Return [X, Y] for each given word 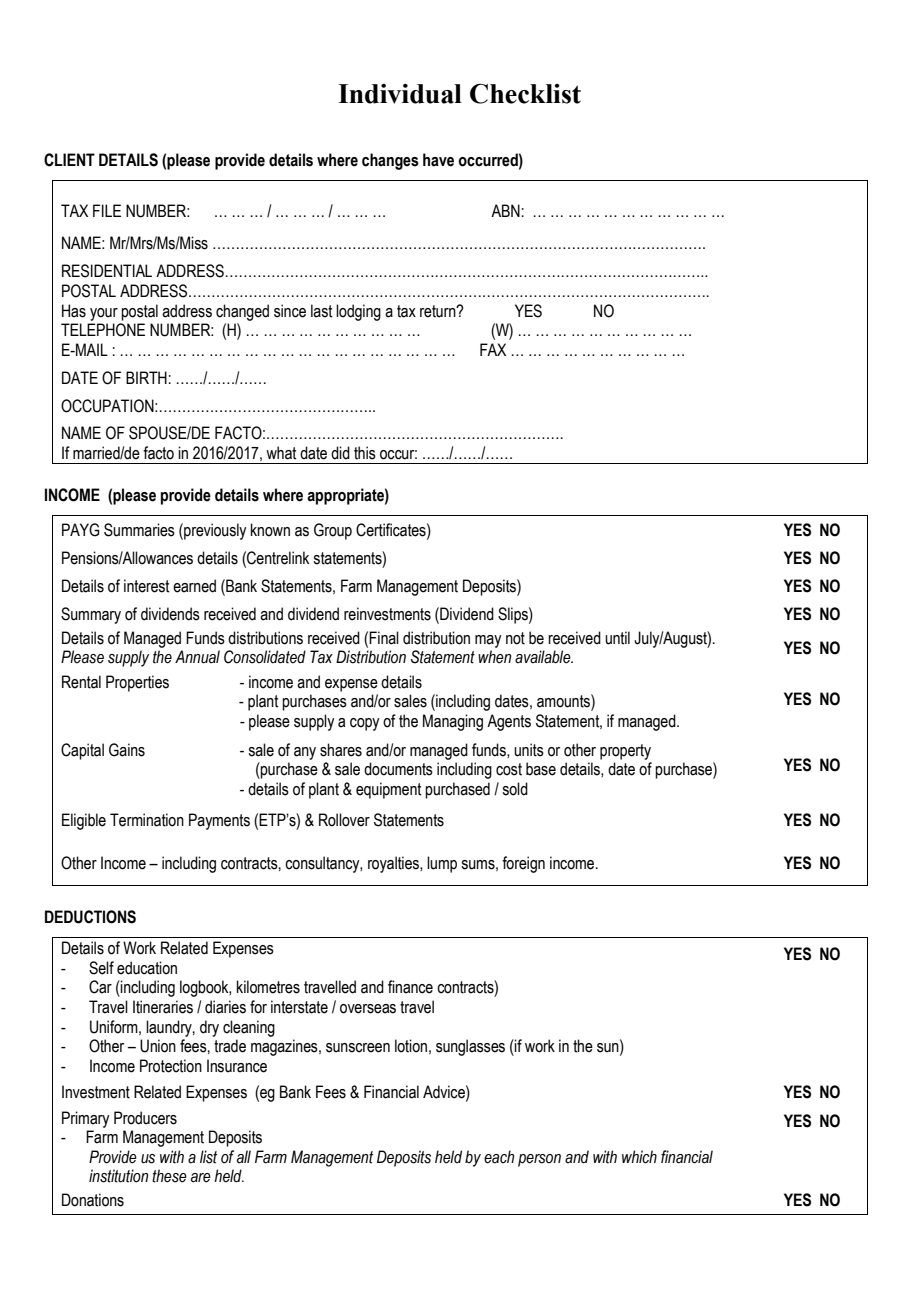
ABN [505, 210]
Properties [137, 683]
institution [119, 1176]
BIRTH [146, 377]
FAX [493, 349]
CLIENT [69, 160]
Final [384, 638]
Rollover [344, 820]
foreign [523, 864]
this [365, 453]
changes [390, 161]
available [544, 657]
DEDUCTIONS [90, 917]
